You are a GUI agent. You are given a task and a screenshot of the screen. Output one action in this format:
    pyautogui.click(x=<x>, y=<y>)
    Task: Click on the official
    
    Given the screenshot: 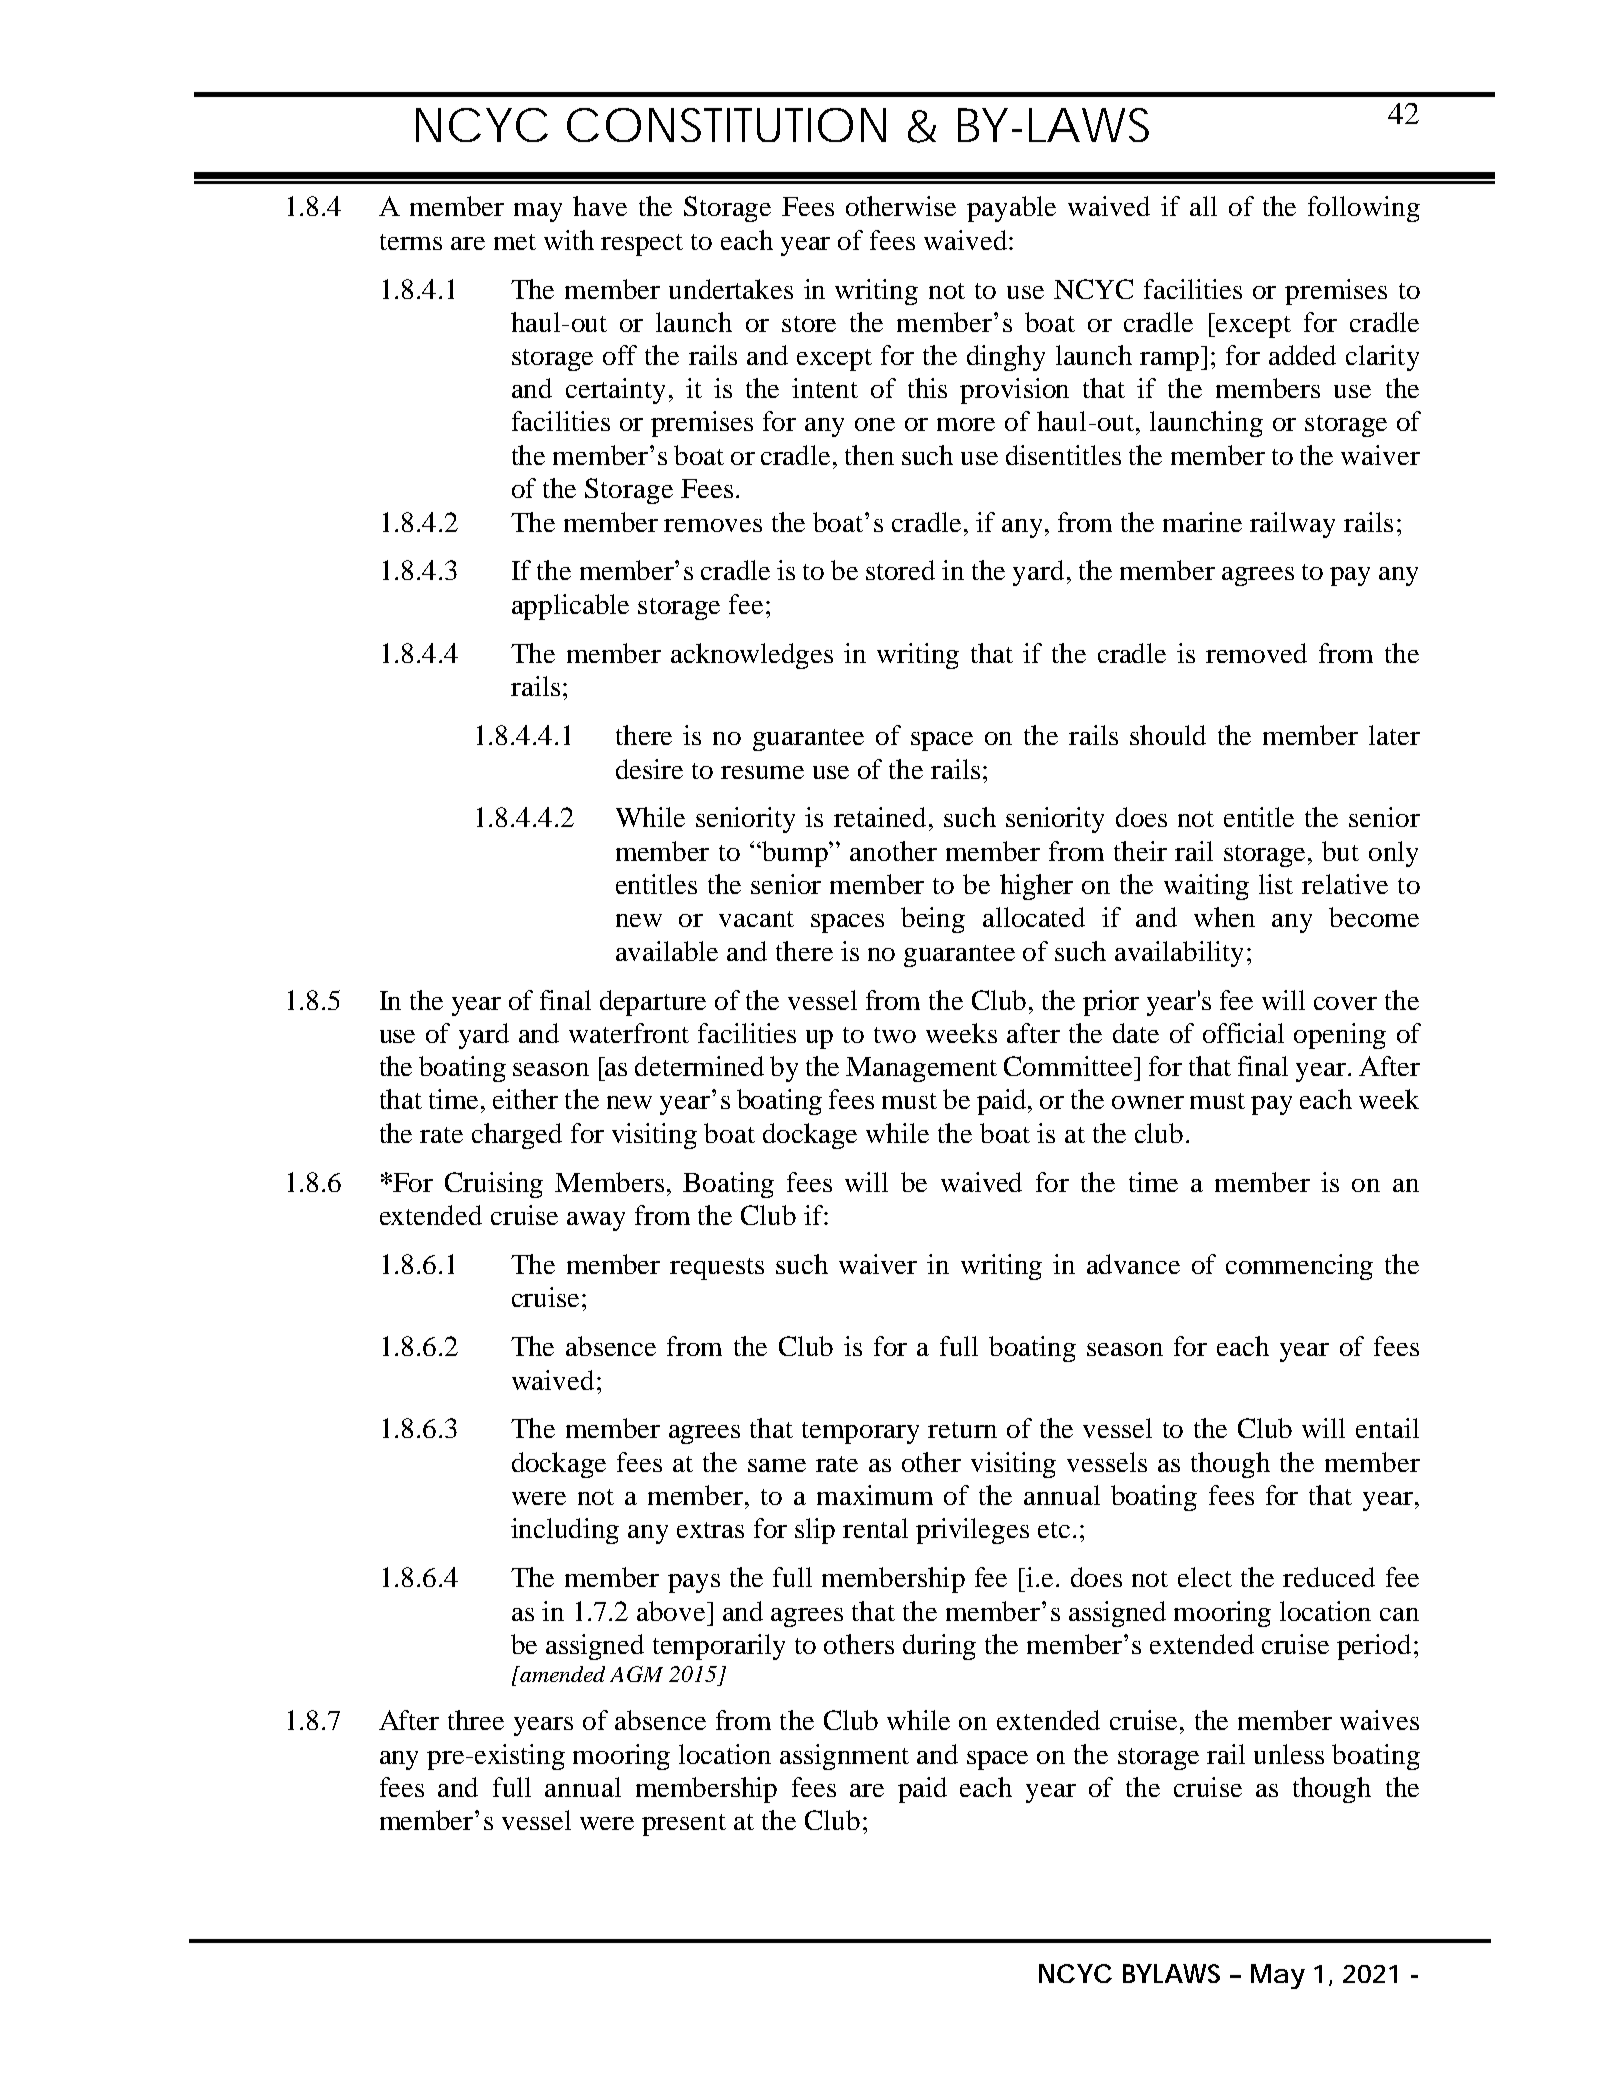 What is the action you would take?
    pyautogui.click(x=1243, y=1033)
